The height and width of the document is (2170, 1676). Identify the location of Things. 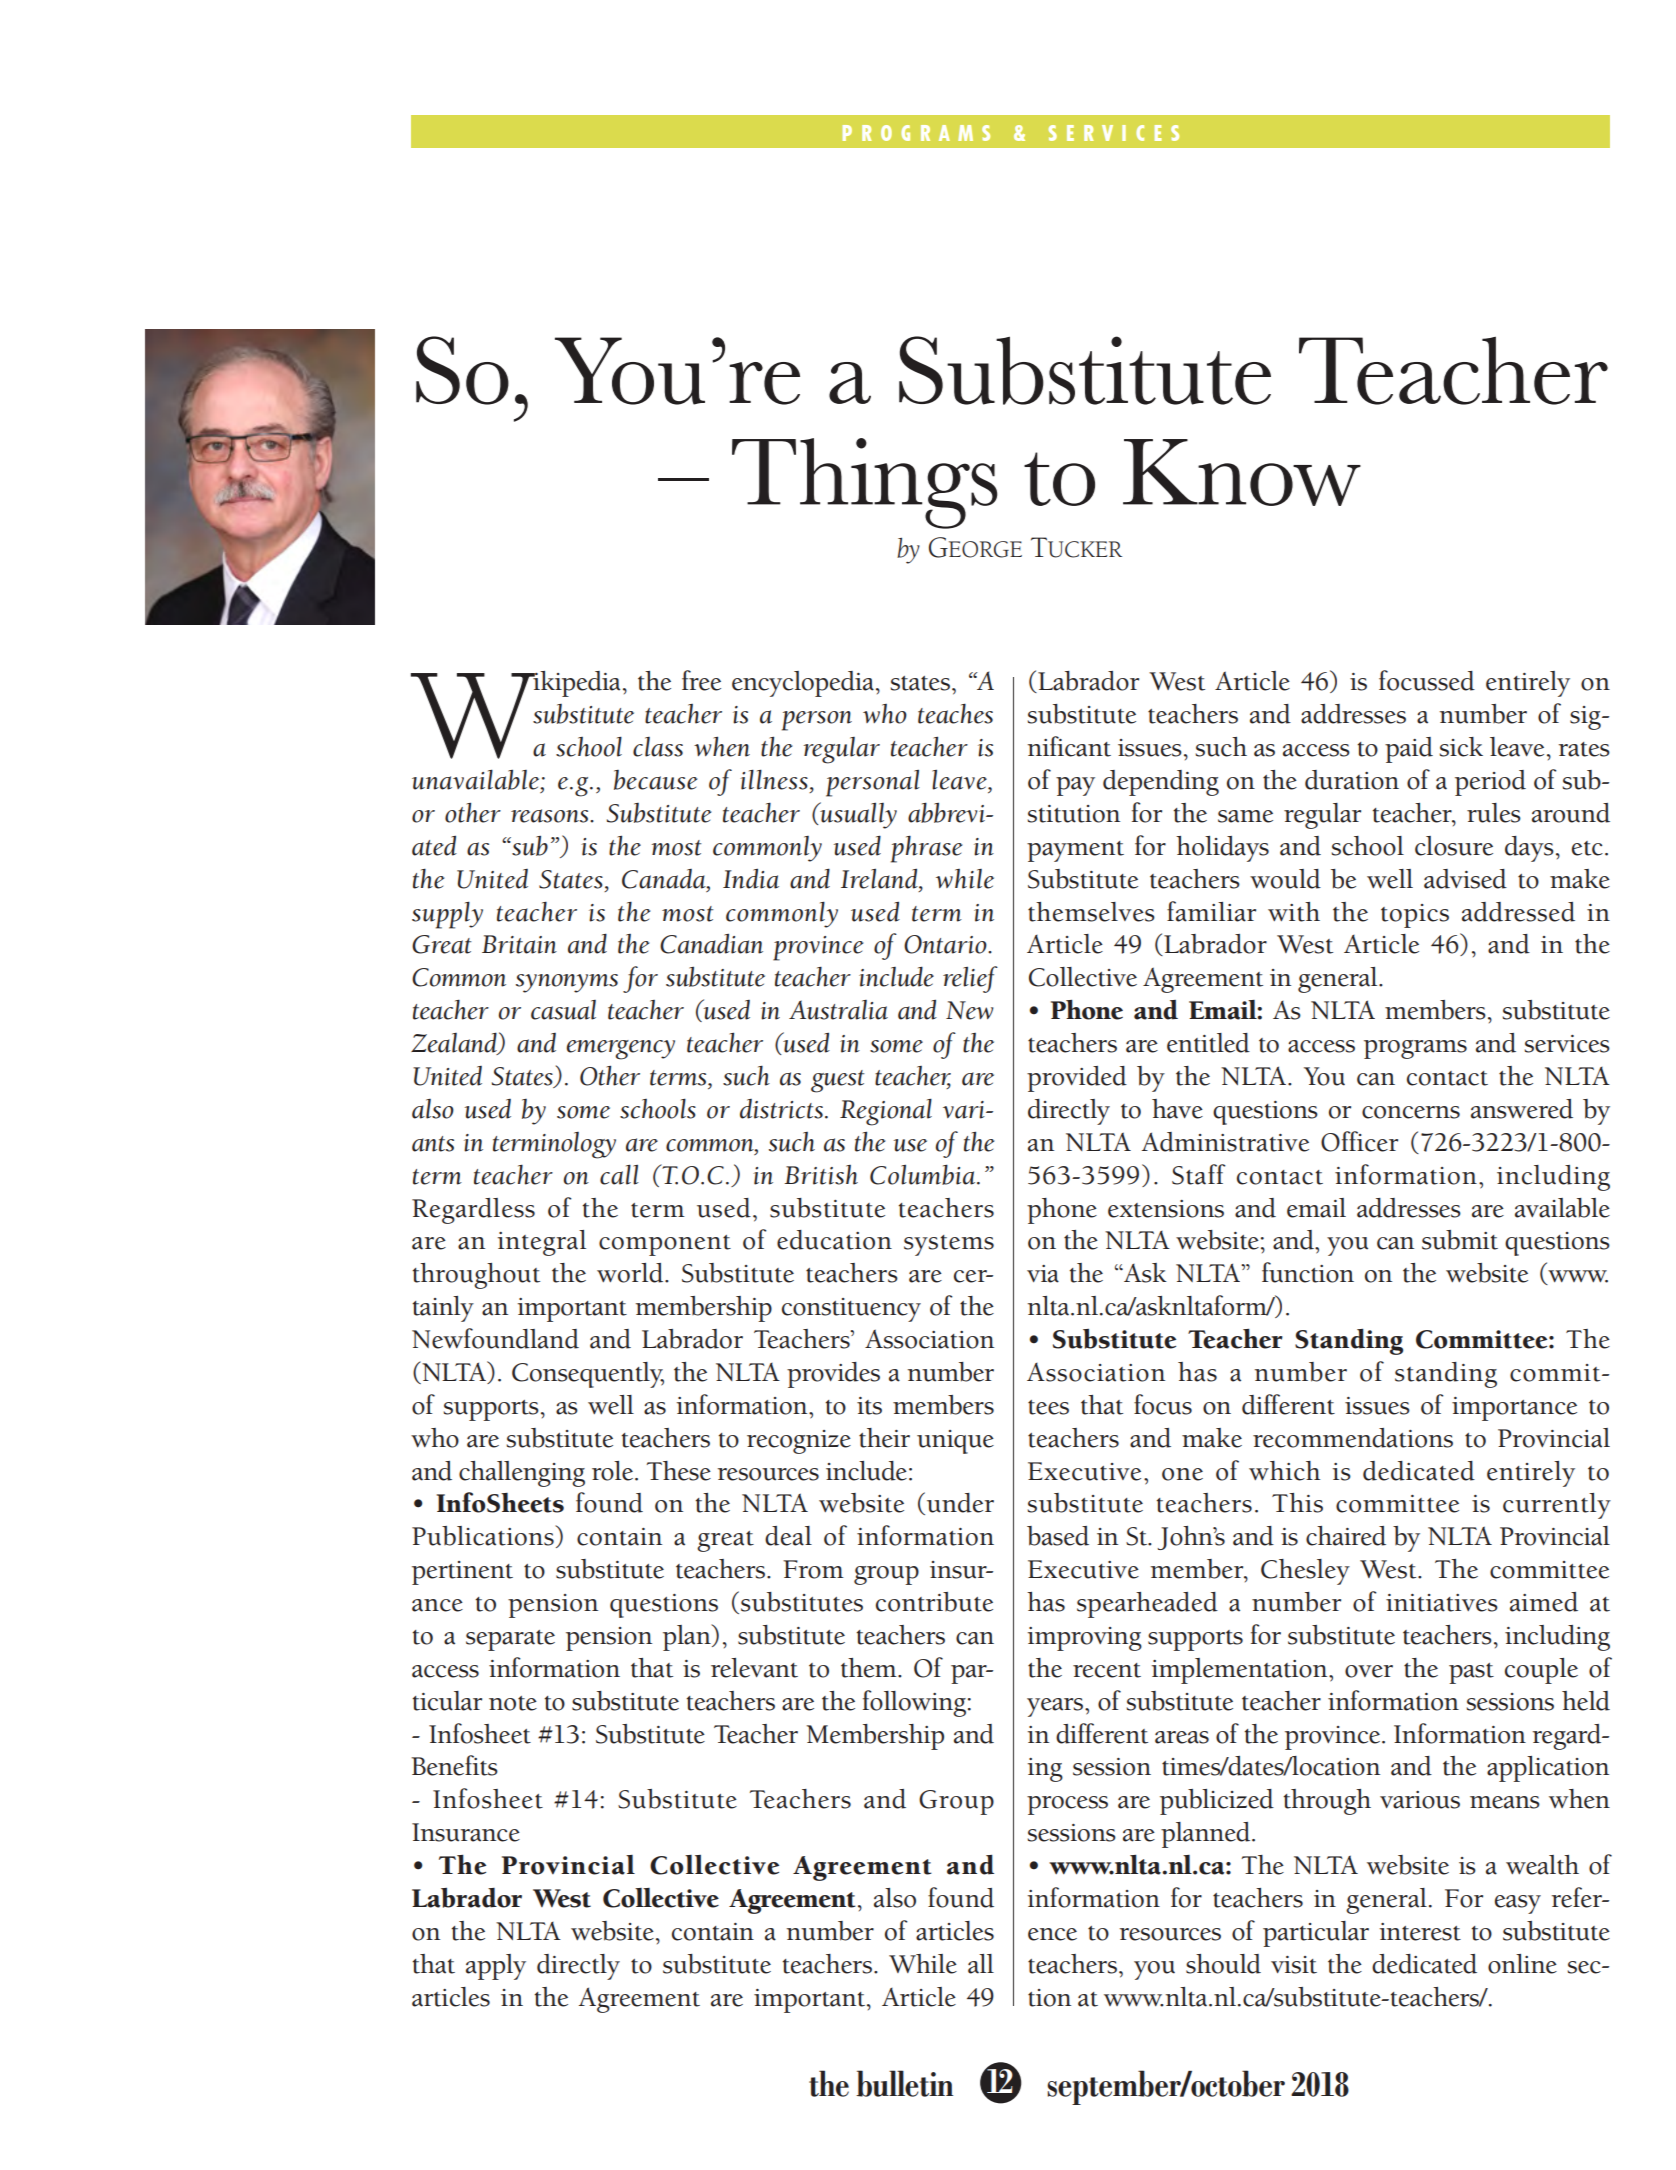
(865, 483).
